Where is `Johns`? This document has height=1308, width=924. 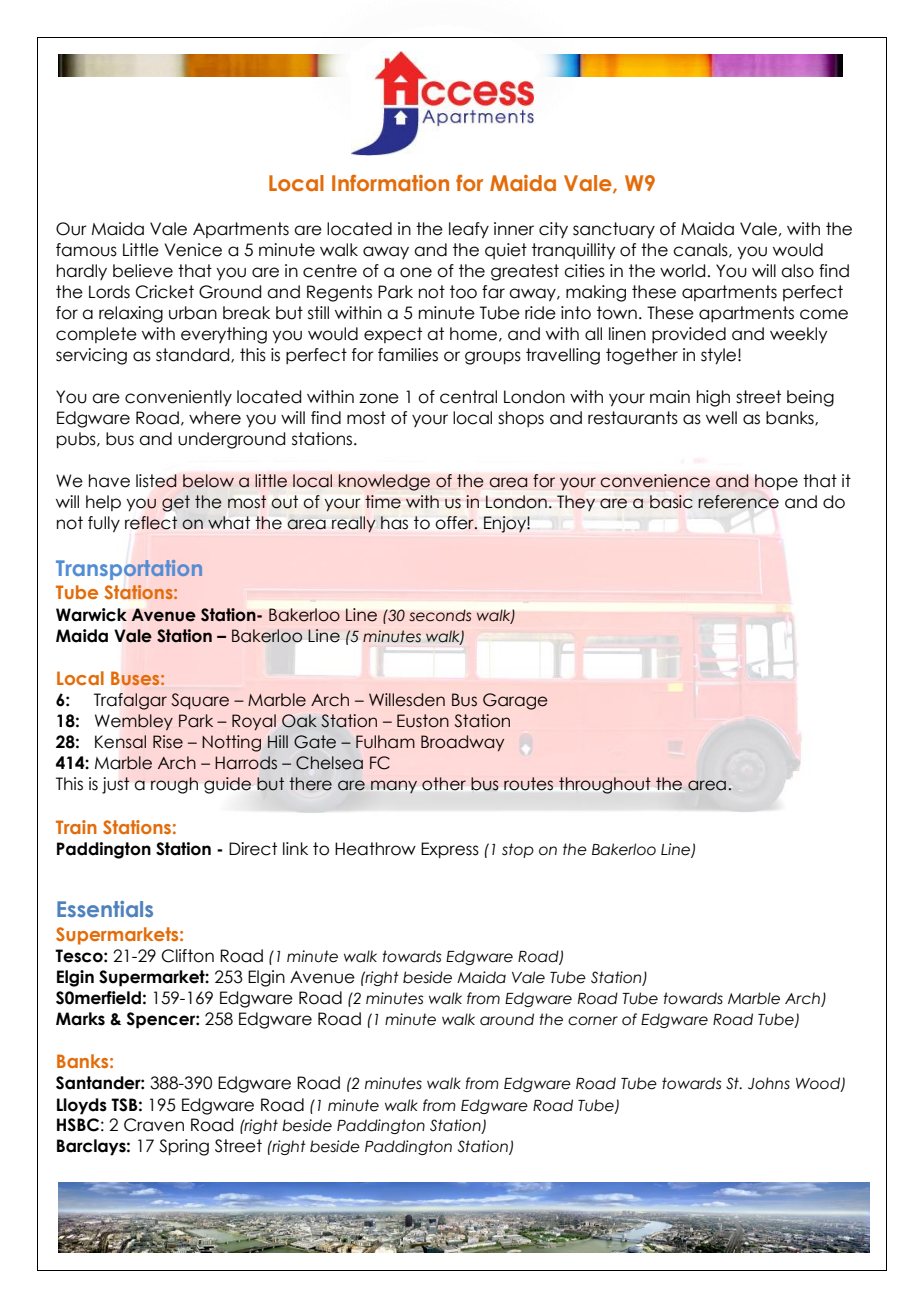
Johns is located at coordinates (769, 1083).
